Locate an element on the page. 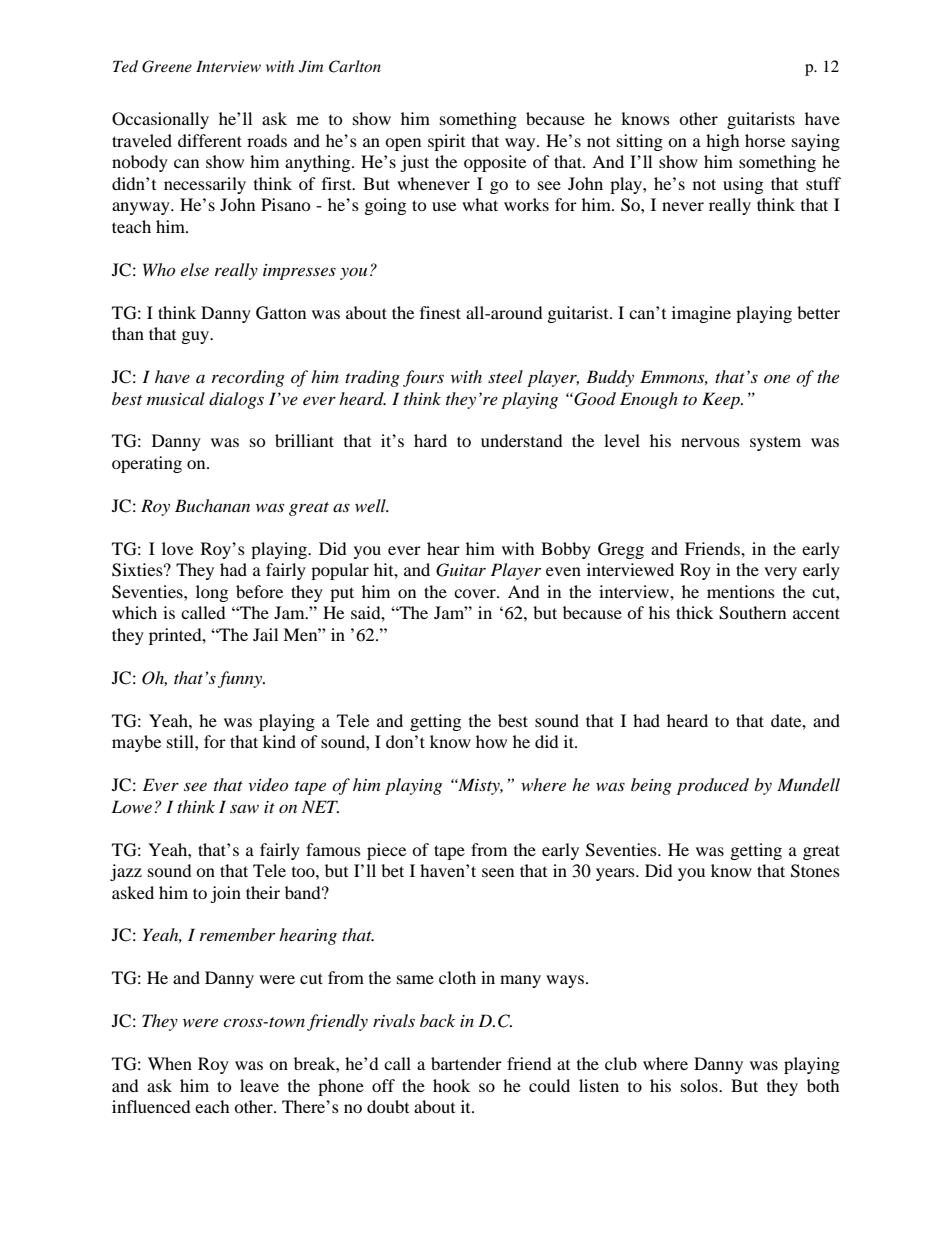  spirit is located at coordinates (446, 142).
